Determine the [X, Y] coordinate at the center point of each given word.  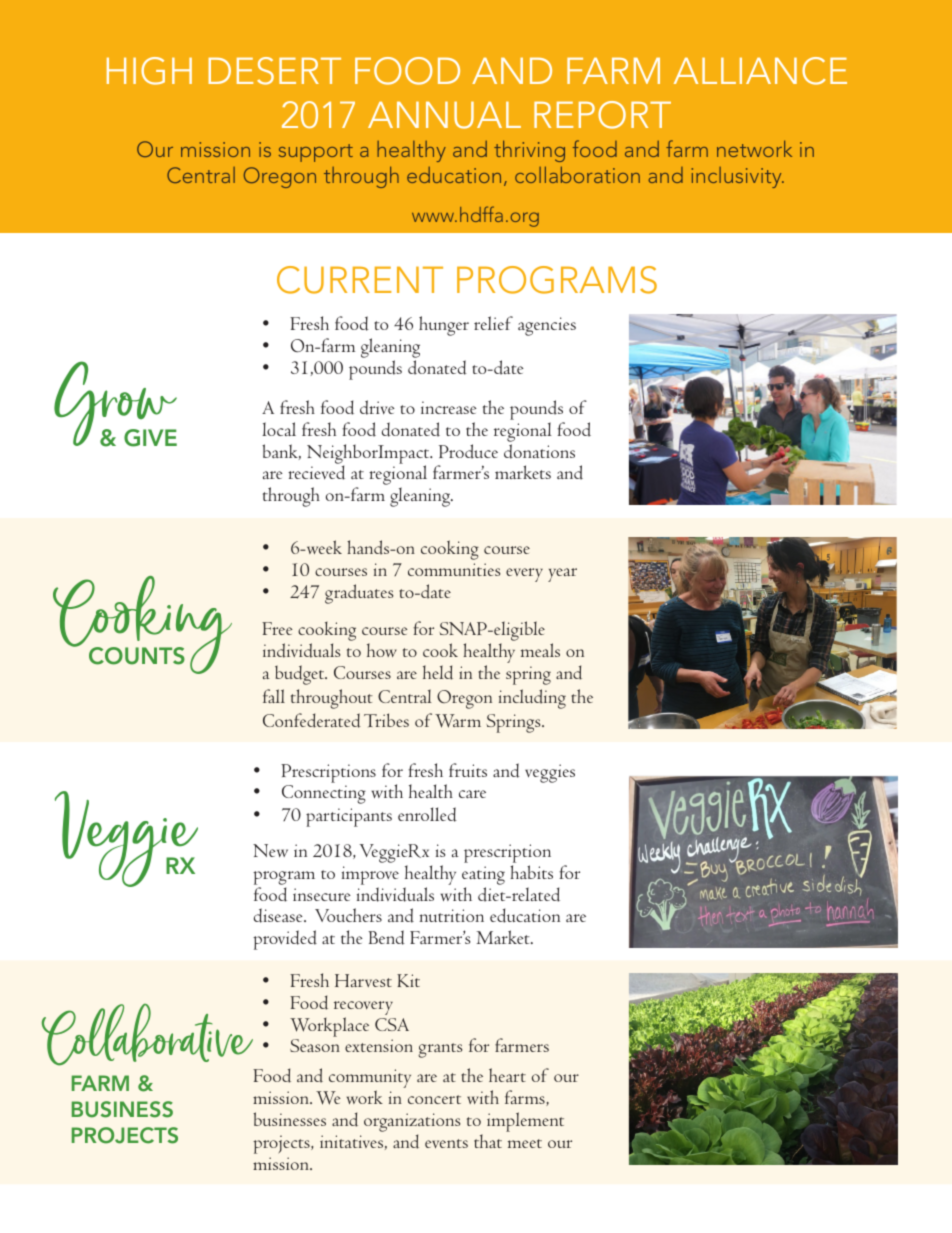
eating [483, 875]
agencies [547, 326]
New [270, 850]
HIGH [149, 71]
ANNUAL [444, 115]
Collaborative [147, 1035]
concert [434, 1099]
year [562, 575]
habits [531, 872]
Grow [115, 404]
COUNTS [137, 656]
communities [454, 569]
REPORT [602, 115]
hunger [444, 326]
